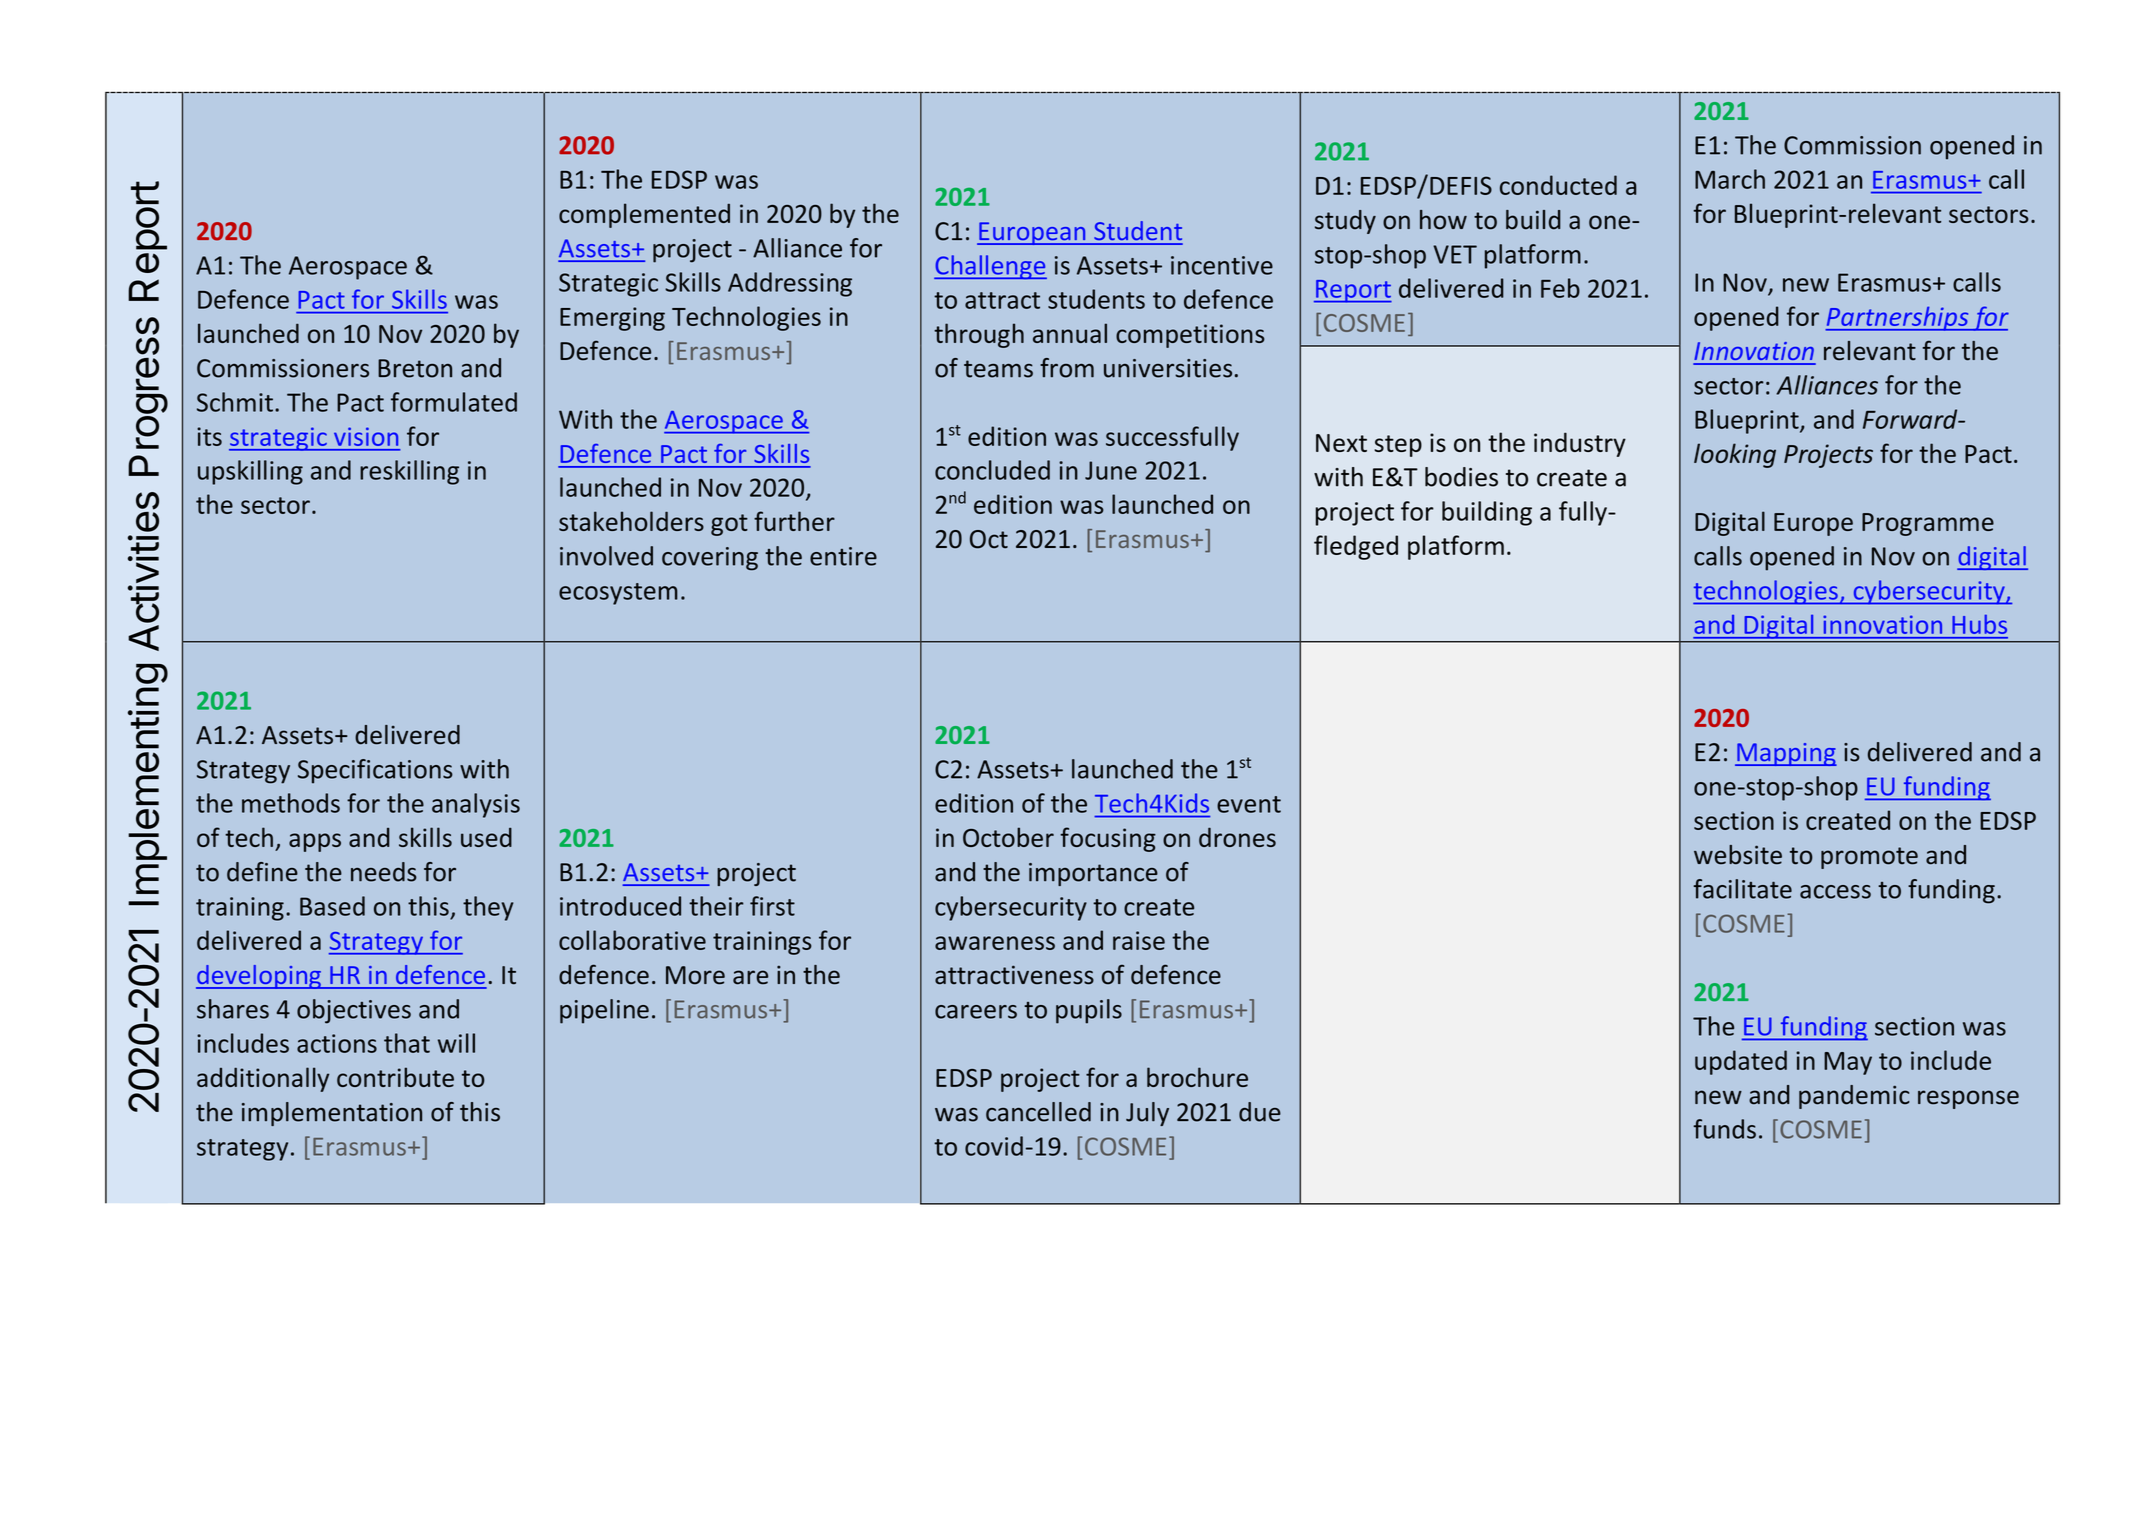  What do you see at coordinates (1928, 524) in the screenshot?
I see `Programme` at bounding box center [1928, 524].
